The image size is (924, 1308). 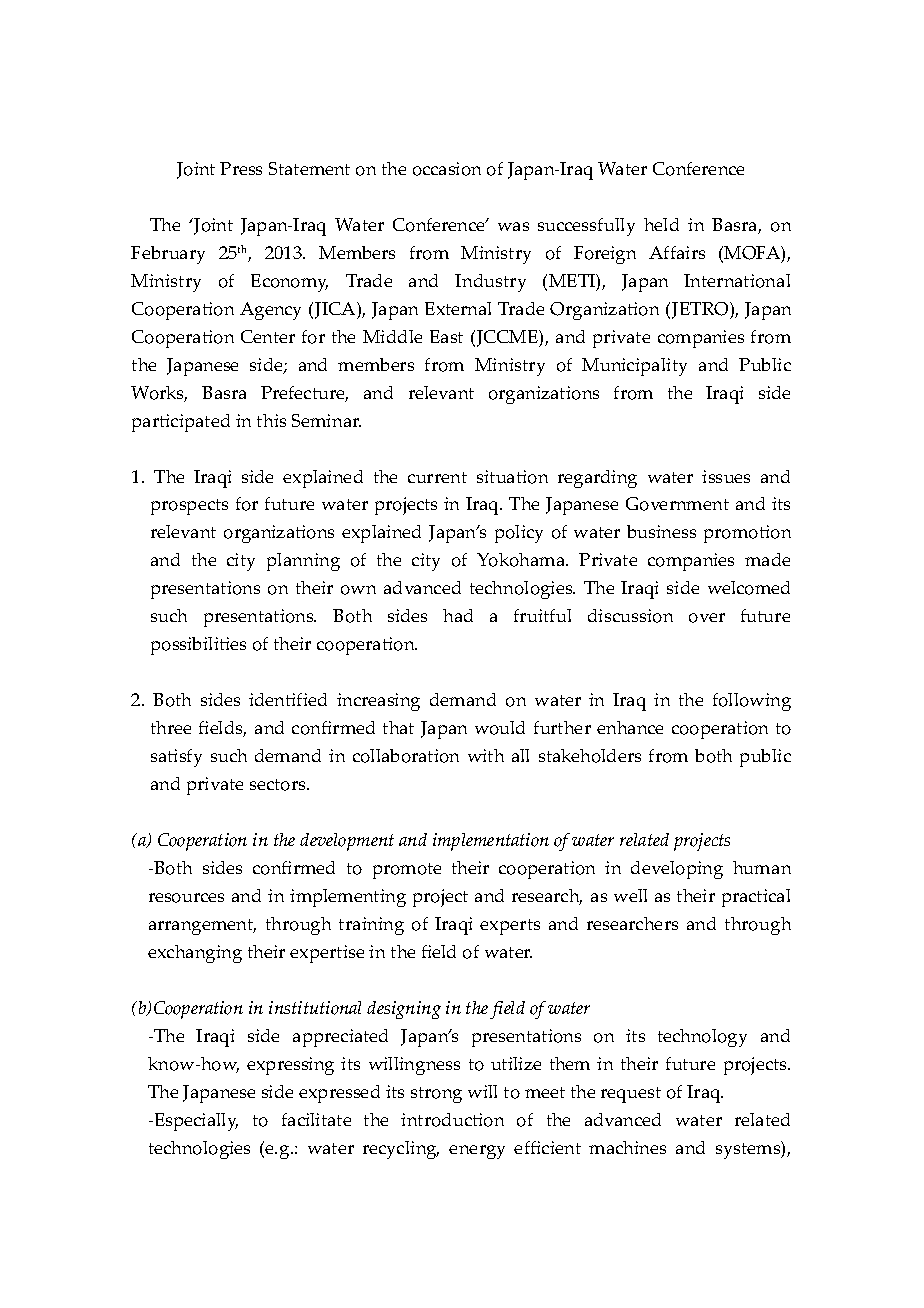 What do you see at coordinates (661, 224) in the screenshot?
I see `held` at bounding box center [661, 224].
